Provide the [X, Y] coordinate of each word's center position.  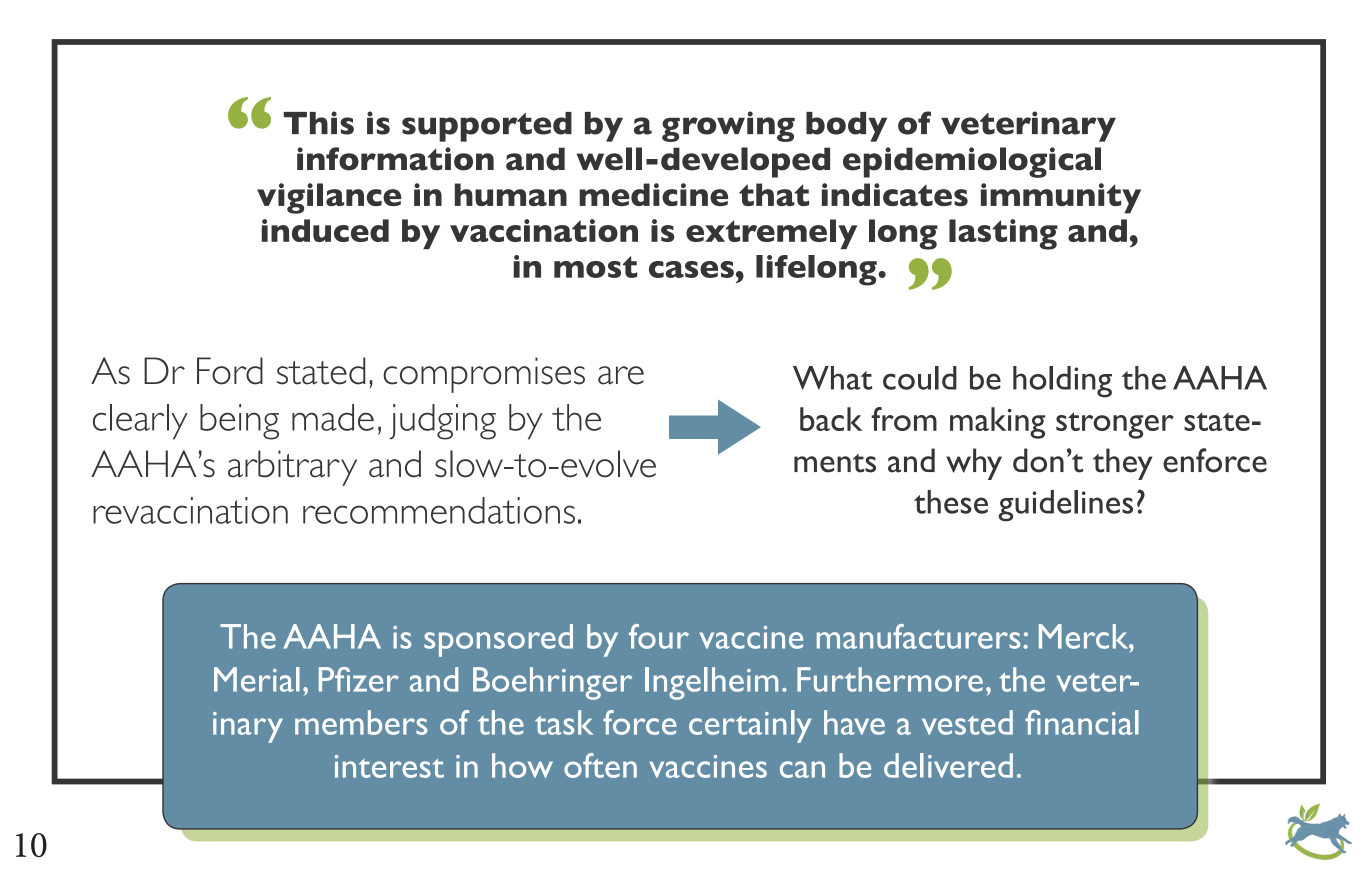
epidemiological [972, 162]
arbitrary [292, 468]
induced [325, 230]
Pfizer [359, 679]
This [318, 123]
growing [728, 126]
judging [443, 422]
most [595, 267]
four [659, 636]
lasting [1003, 234]
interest [389, 766]
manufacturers [918, 636]
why [974, 464]
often [600, 765]
